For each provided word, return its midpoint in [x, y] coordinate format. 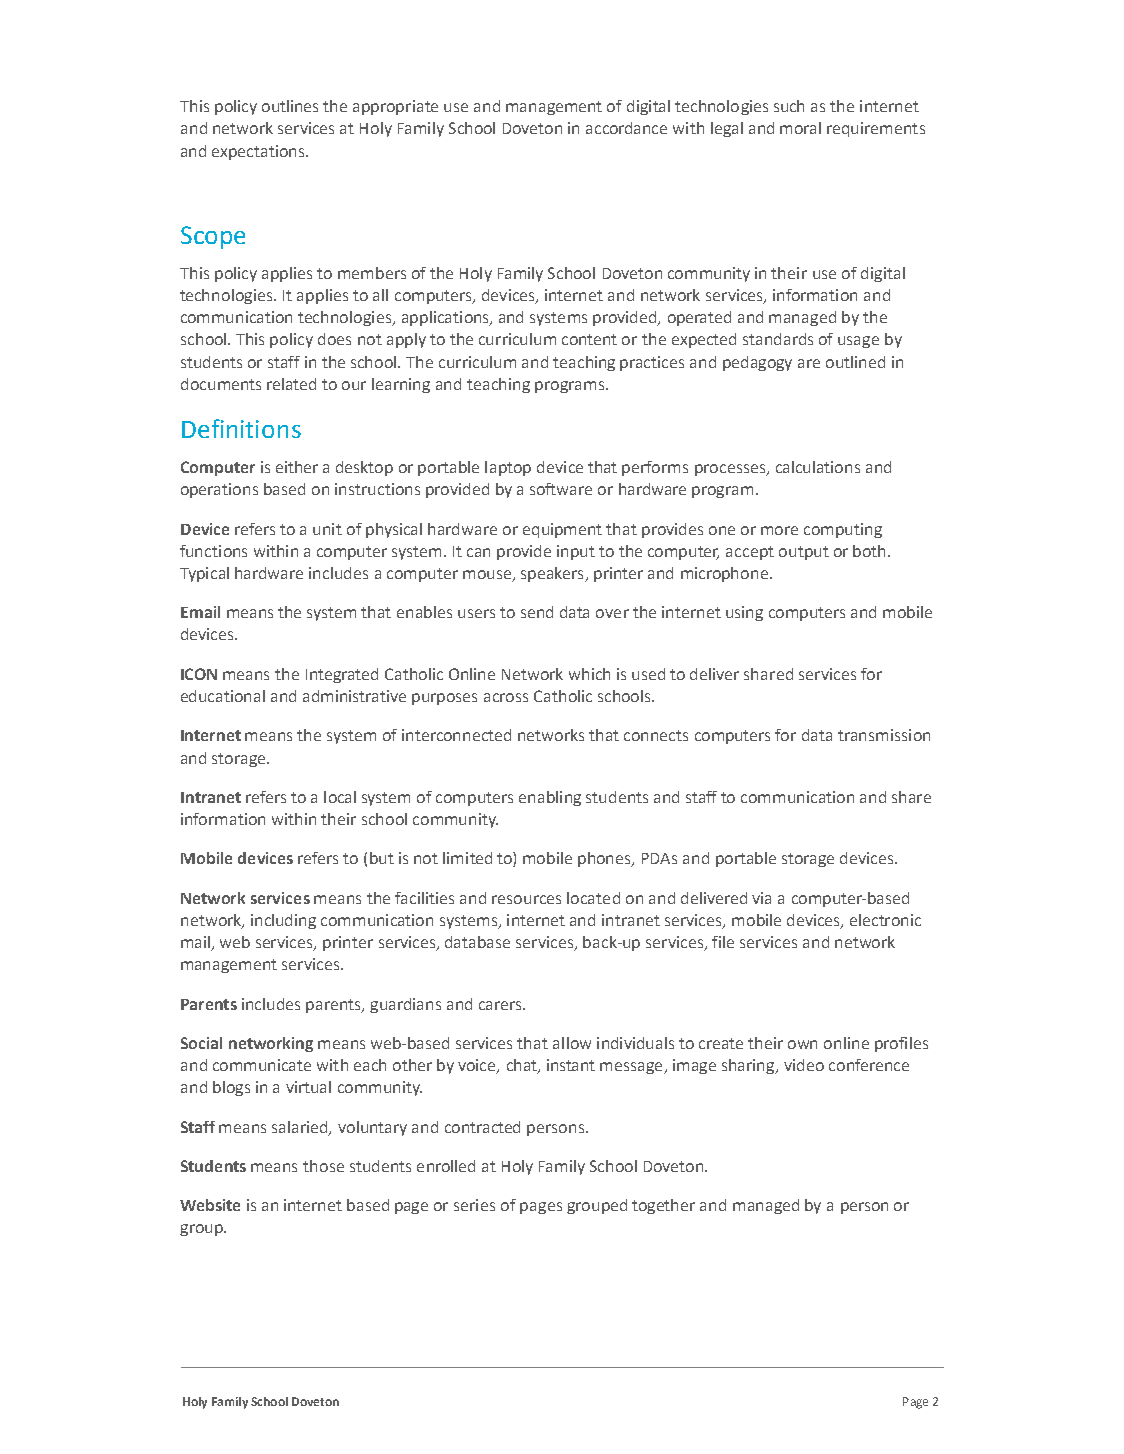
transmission [884, 735]
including [283, 921]
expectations [260, 152]
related [291, 384]
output [804, 553]
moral [800, 128]
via [761, 898]
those [323, 1166]
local [340, 797]
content [589, 339]
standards [778, 339]
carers [501, 1005]
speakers [553, 574]
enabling [550, 798]
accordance [626, 128]
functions [213, 551]
